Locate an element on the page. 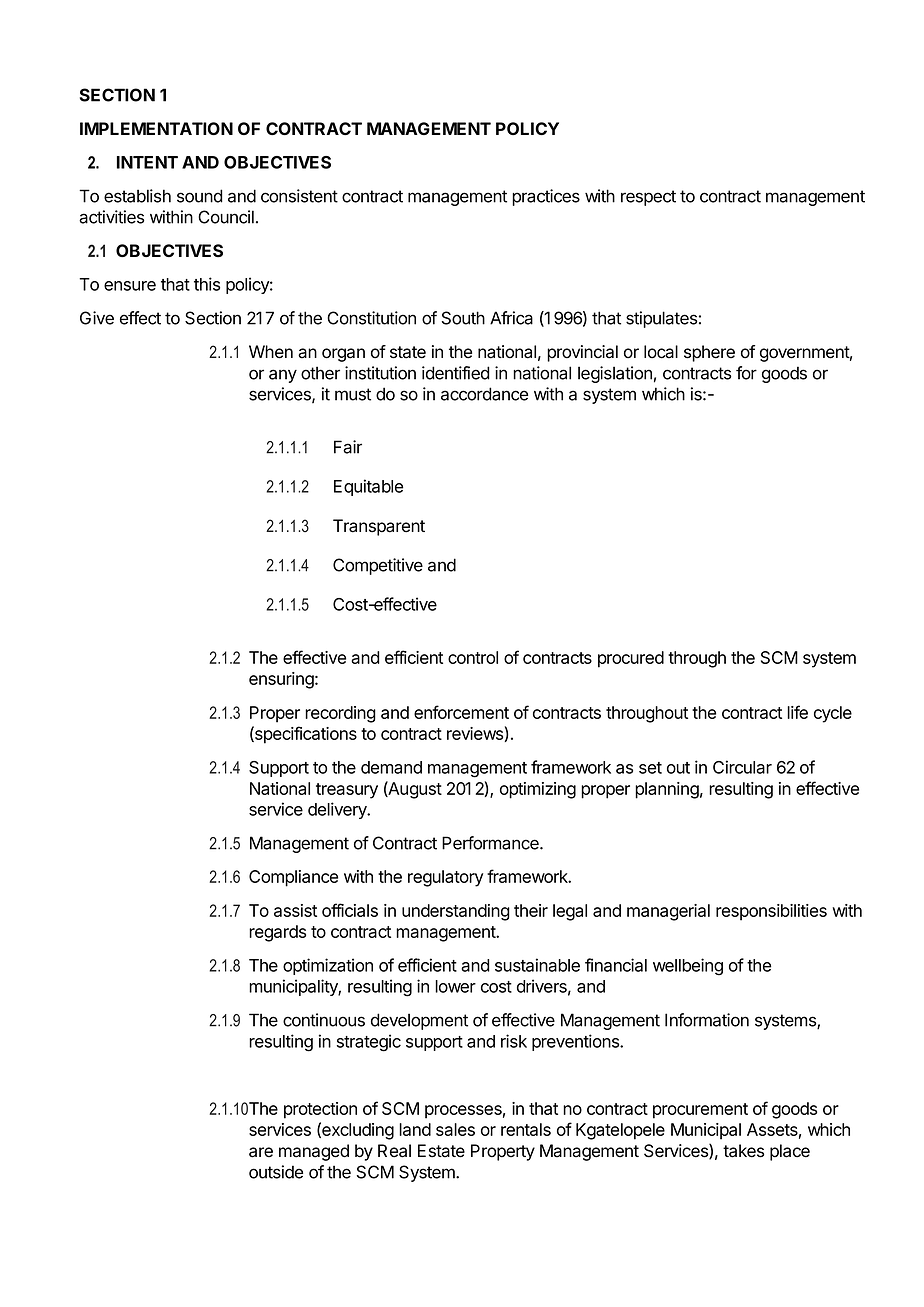 This document has width=924, height=1307. INTENT is located at coordinates (147, 162).
